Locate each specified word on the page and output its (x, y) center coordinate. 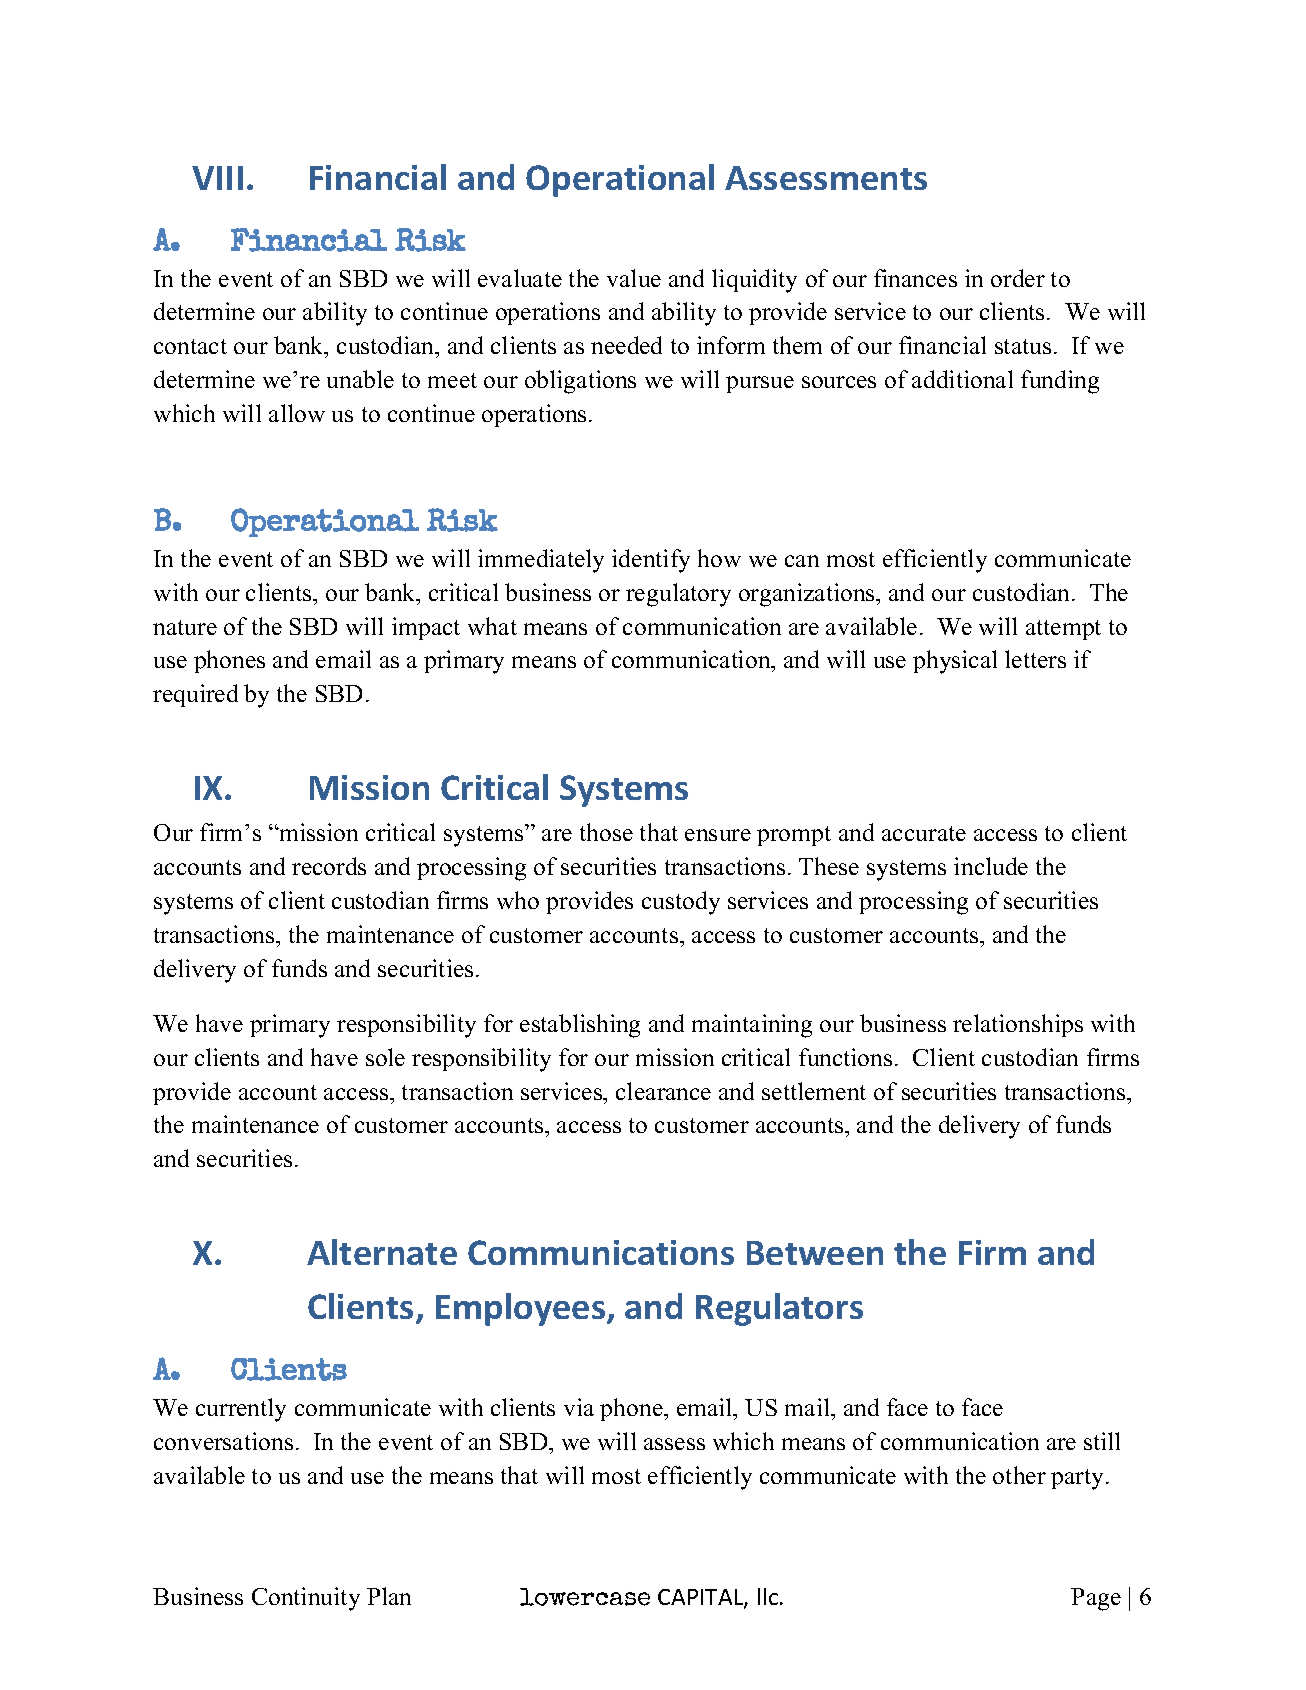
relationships (1018, 1025)
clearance (663, 1091)
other (1019, 1475)
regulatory (678, 595)
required (195, 695)
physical (955, 662)
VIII (217, 178)
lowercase (585, 1597)
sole (385, 1057)
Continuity (306, 1599)
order (1018, 278)
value (634, 278)
